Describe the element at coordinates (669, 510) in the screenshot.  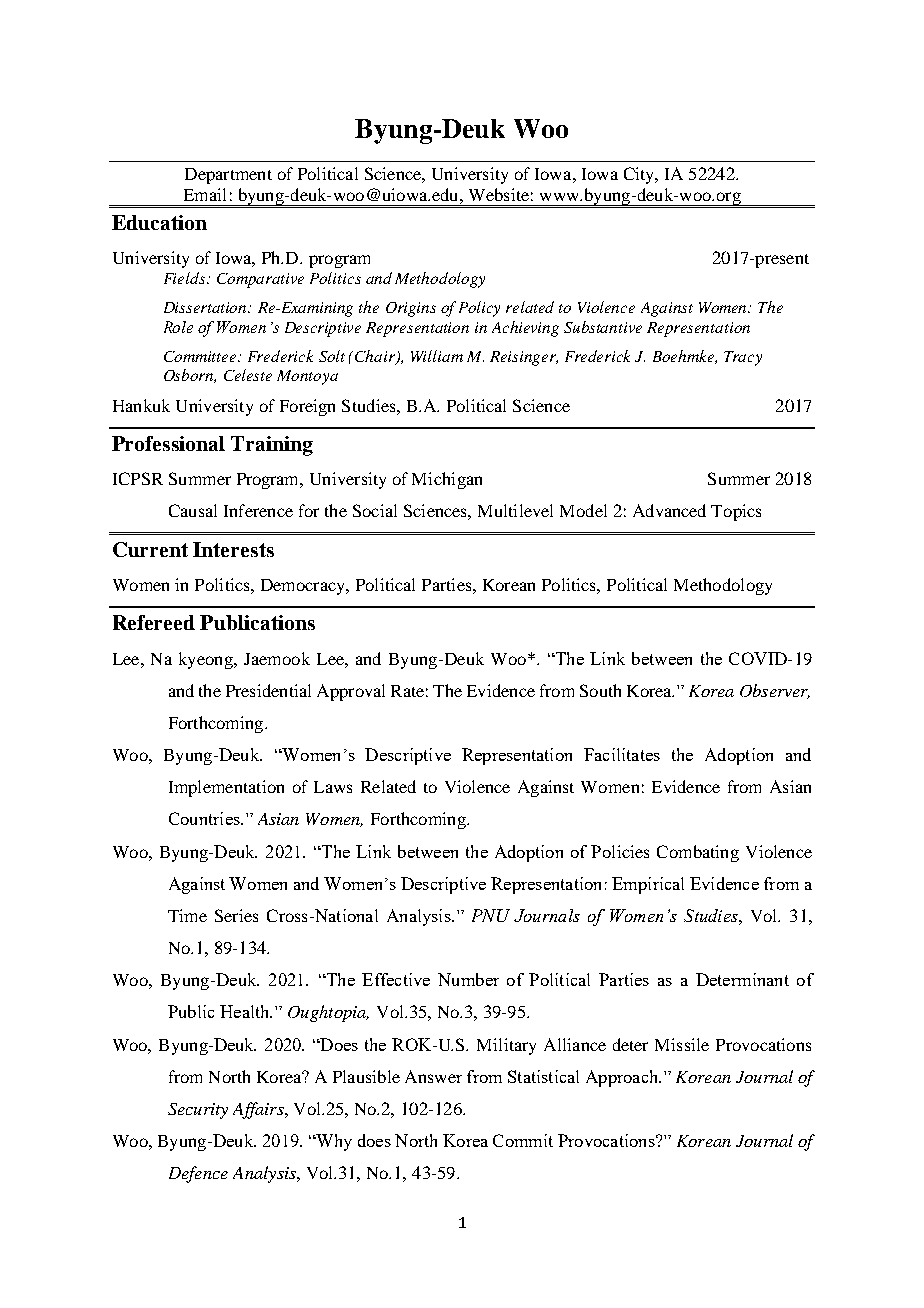
I see `Advanced` at that location.
